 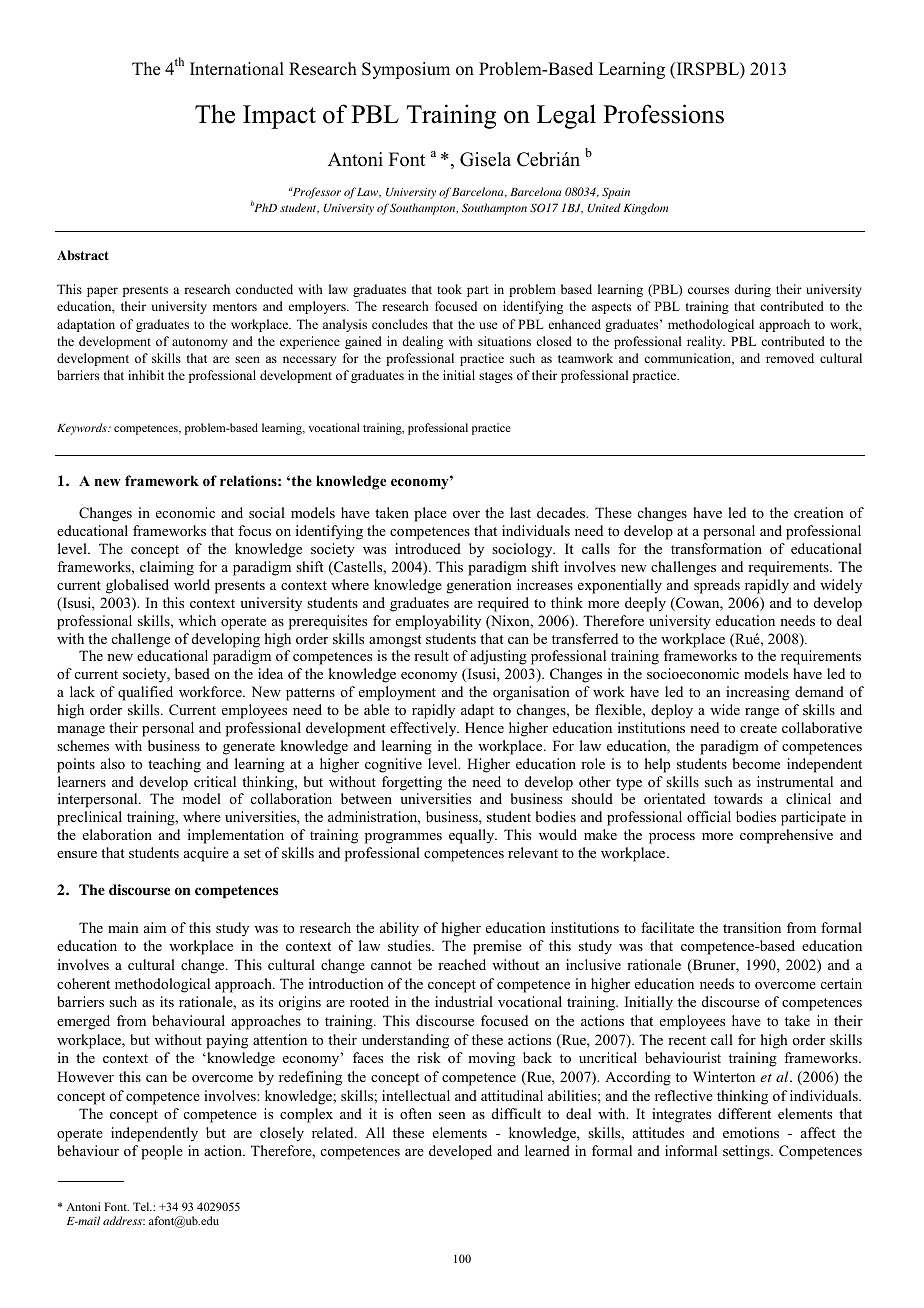 What do you see at coordinates (663, 114) in the screenshot?
I see `Professions` at bounding box center [663, 114].
